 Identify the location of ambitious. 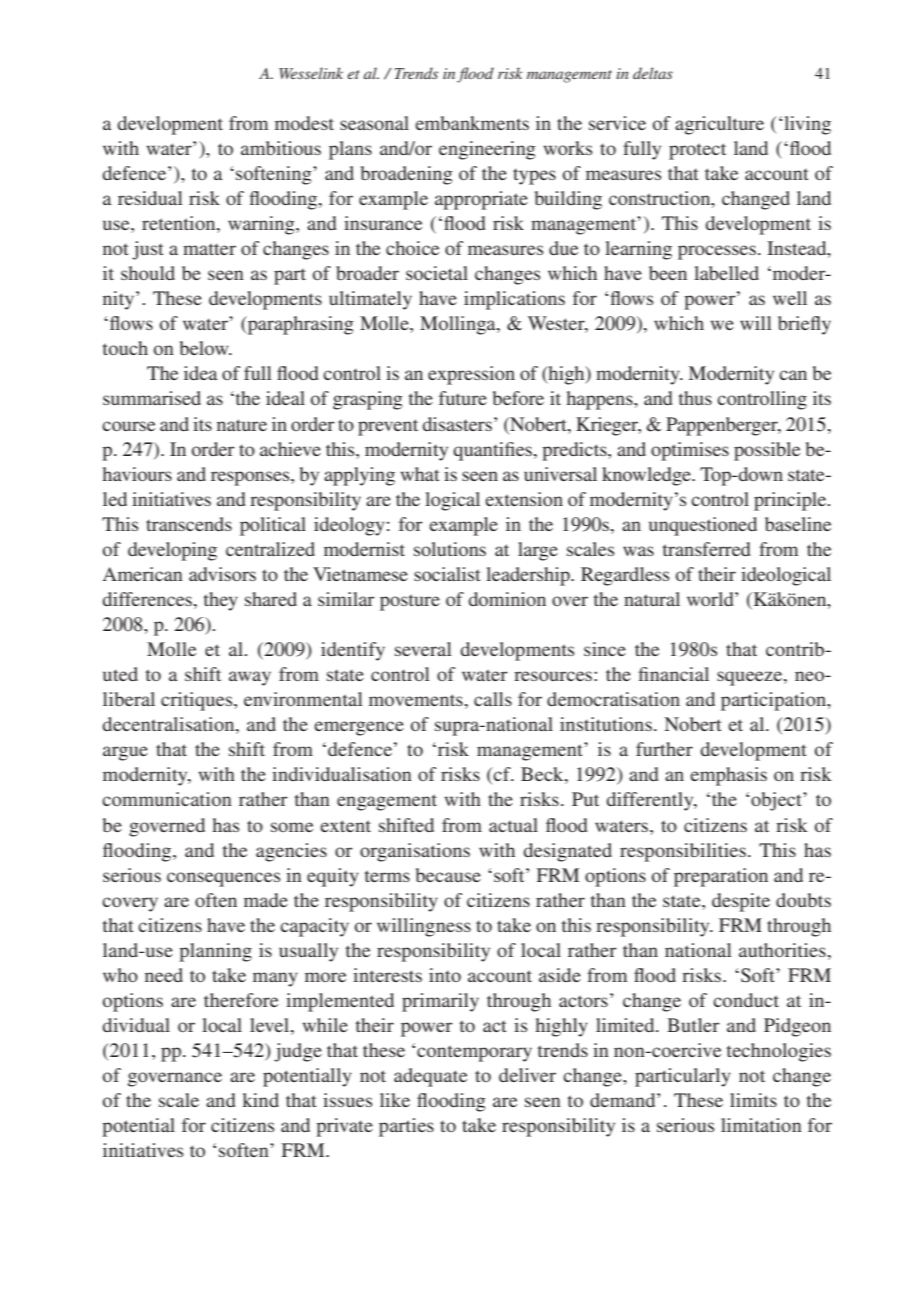
(281, 148).
